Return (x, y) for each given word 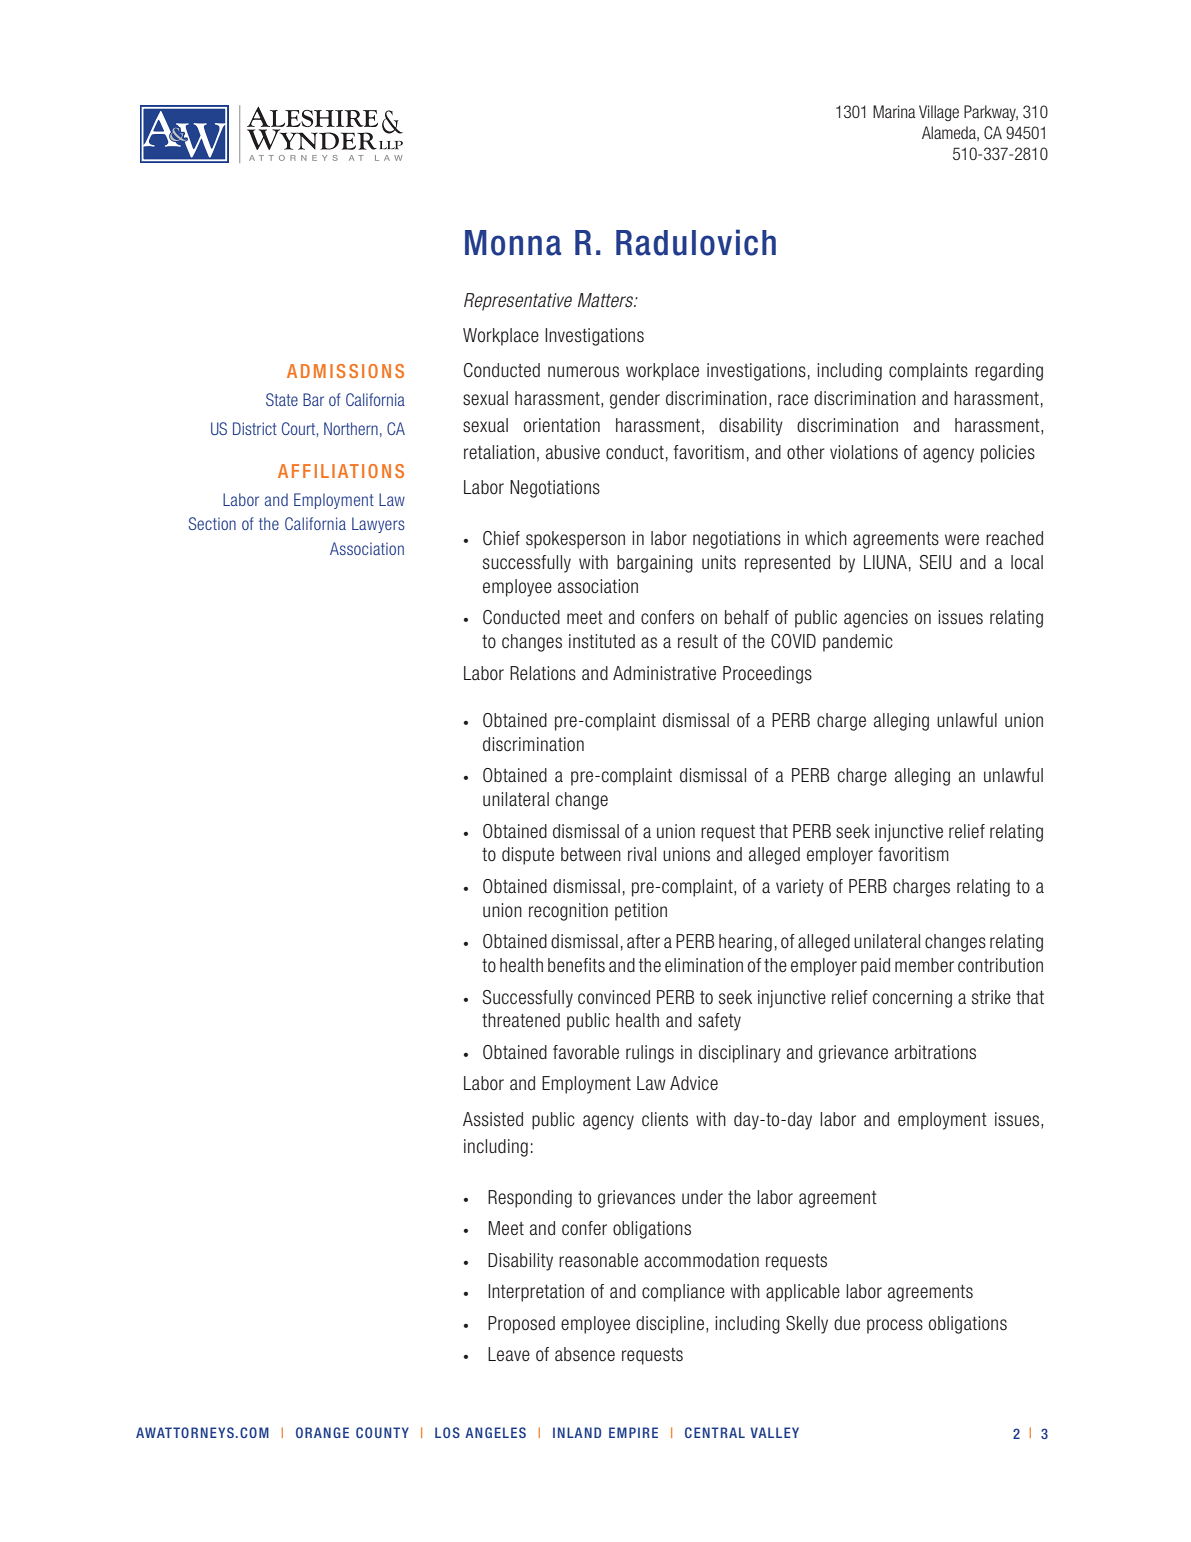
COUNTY (382, 1432)
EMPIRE (633, 1432)
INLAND (577, 1432)
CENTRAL (715, 1432)
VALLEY (774, 1432)
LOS (447, 1432)
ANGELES (495, 1432)
